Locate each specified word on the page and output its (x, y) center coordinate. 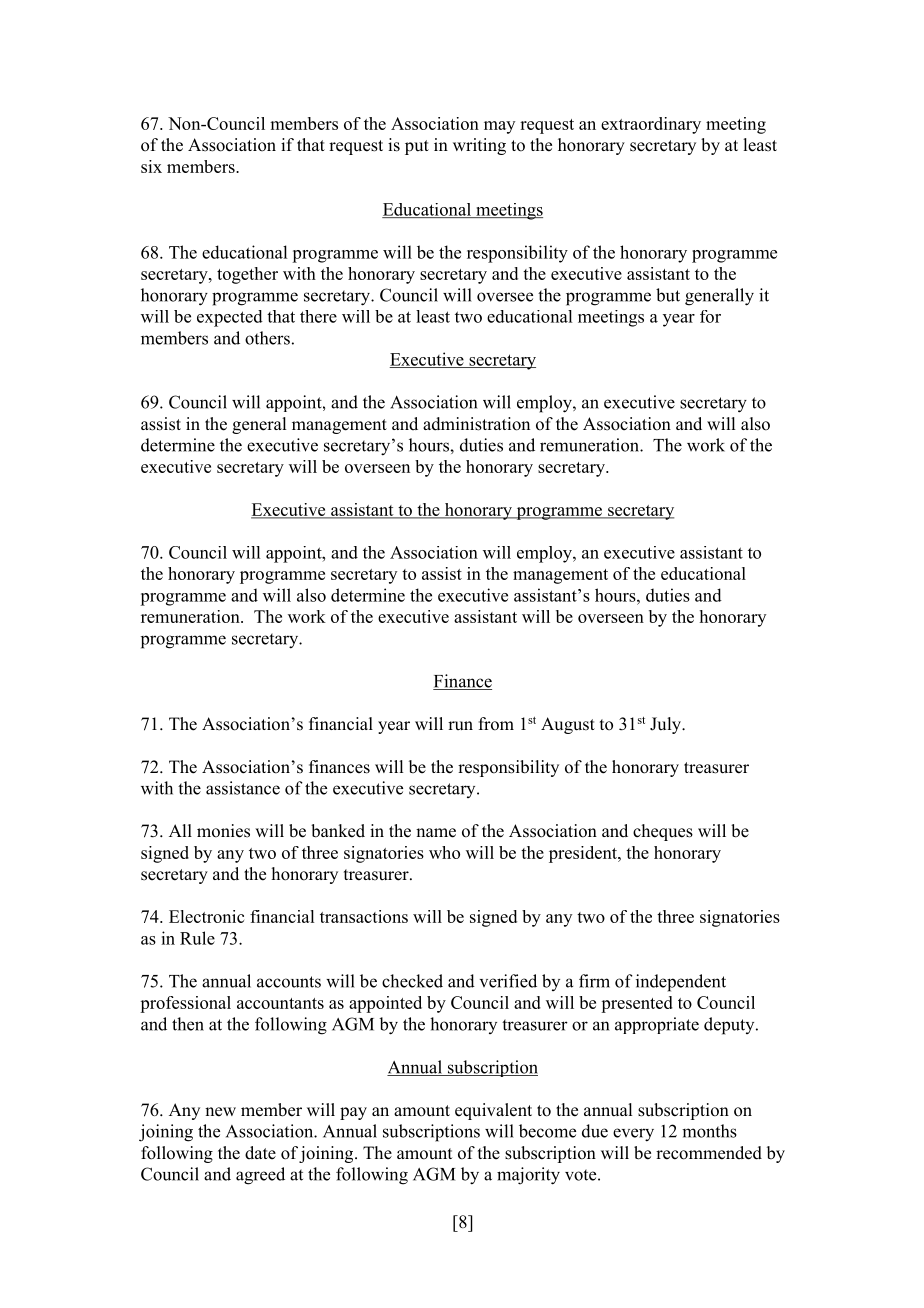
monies (223, 831)
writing (479, 146)
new (220, 1112)
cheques (663, 832)
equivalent (493, 1111)
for (710, 316)
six (151, 166)
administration (476, 424)
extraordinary (651, 125)
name (436, 833)
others (267, 338)
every (633, 1135)
